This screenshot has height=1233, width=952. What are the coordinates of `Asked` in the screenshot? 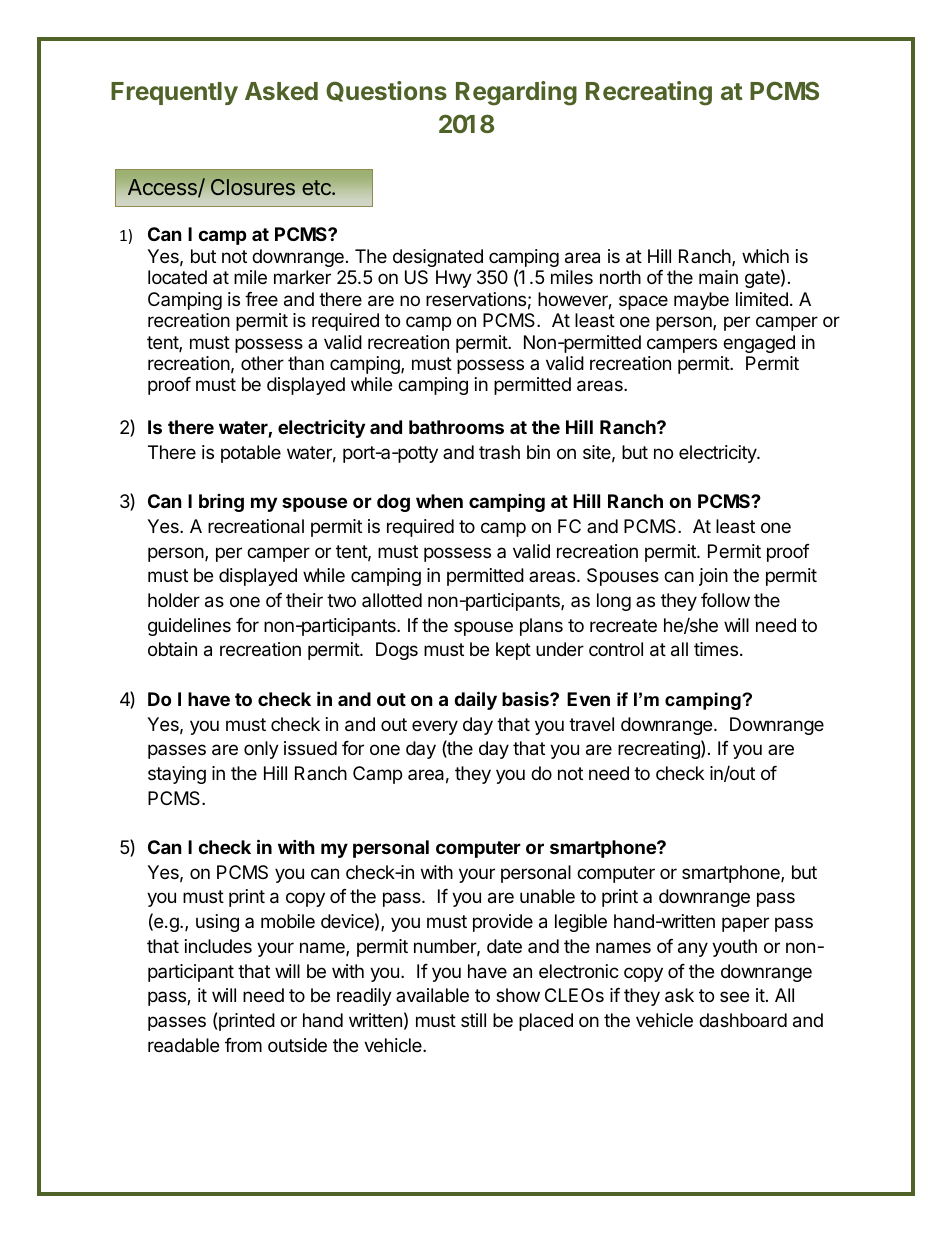 It's located at (281, 91).
